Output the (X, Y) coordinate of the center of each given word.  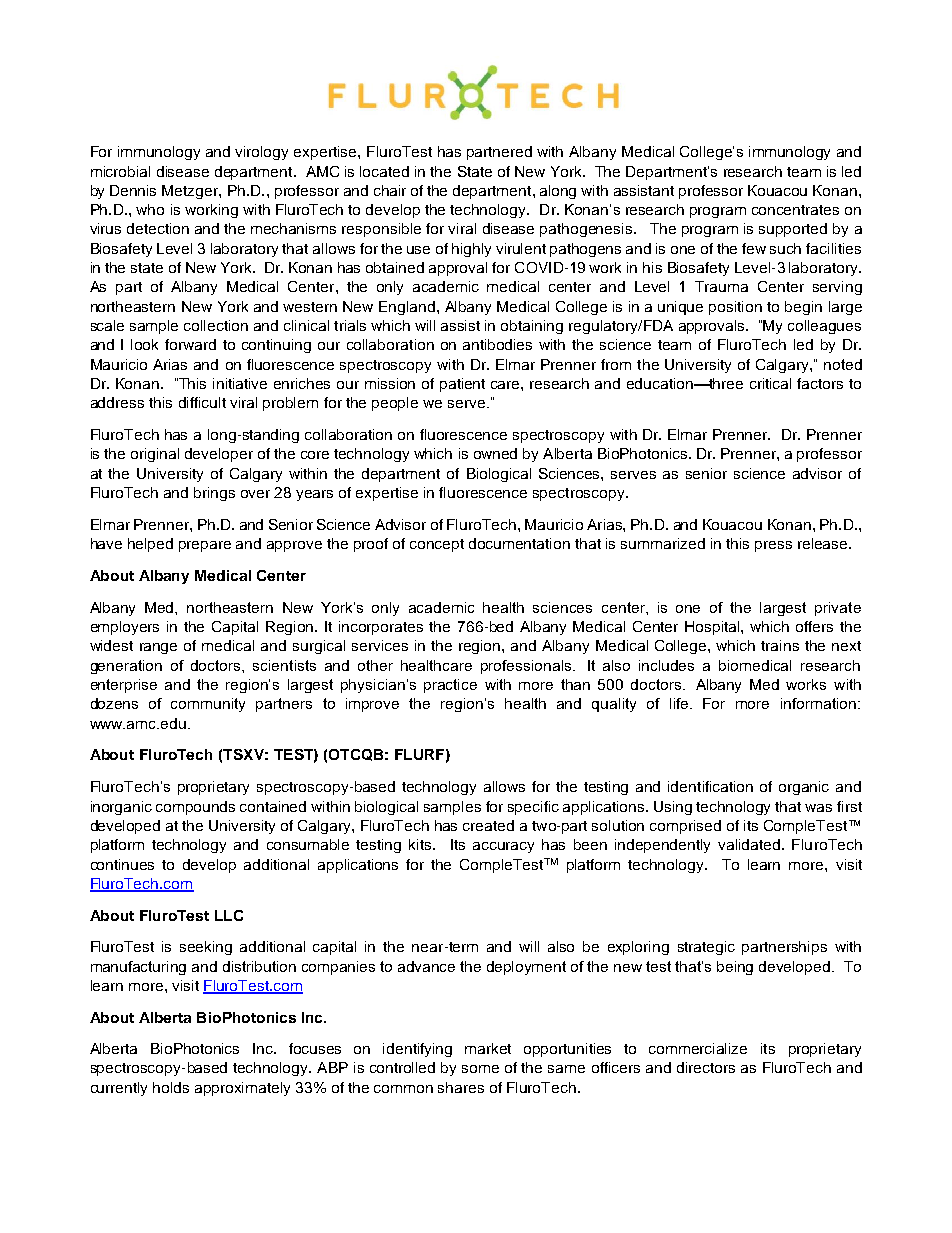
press (773, 546)
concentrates (795, 210)
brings (214, 494)
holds (171, 1087)
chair (390, 190)
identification (710, 786)
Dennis (133, 190)
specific (533, 808)
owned (495, 453)
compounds (195, 808)
